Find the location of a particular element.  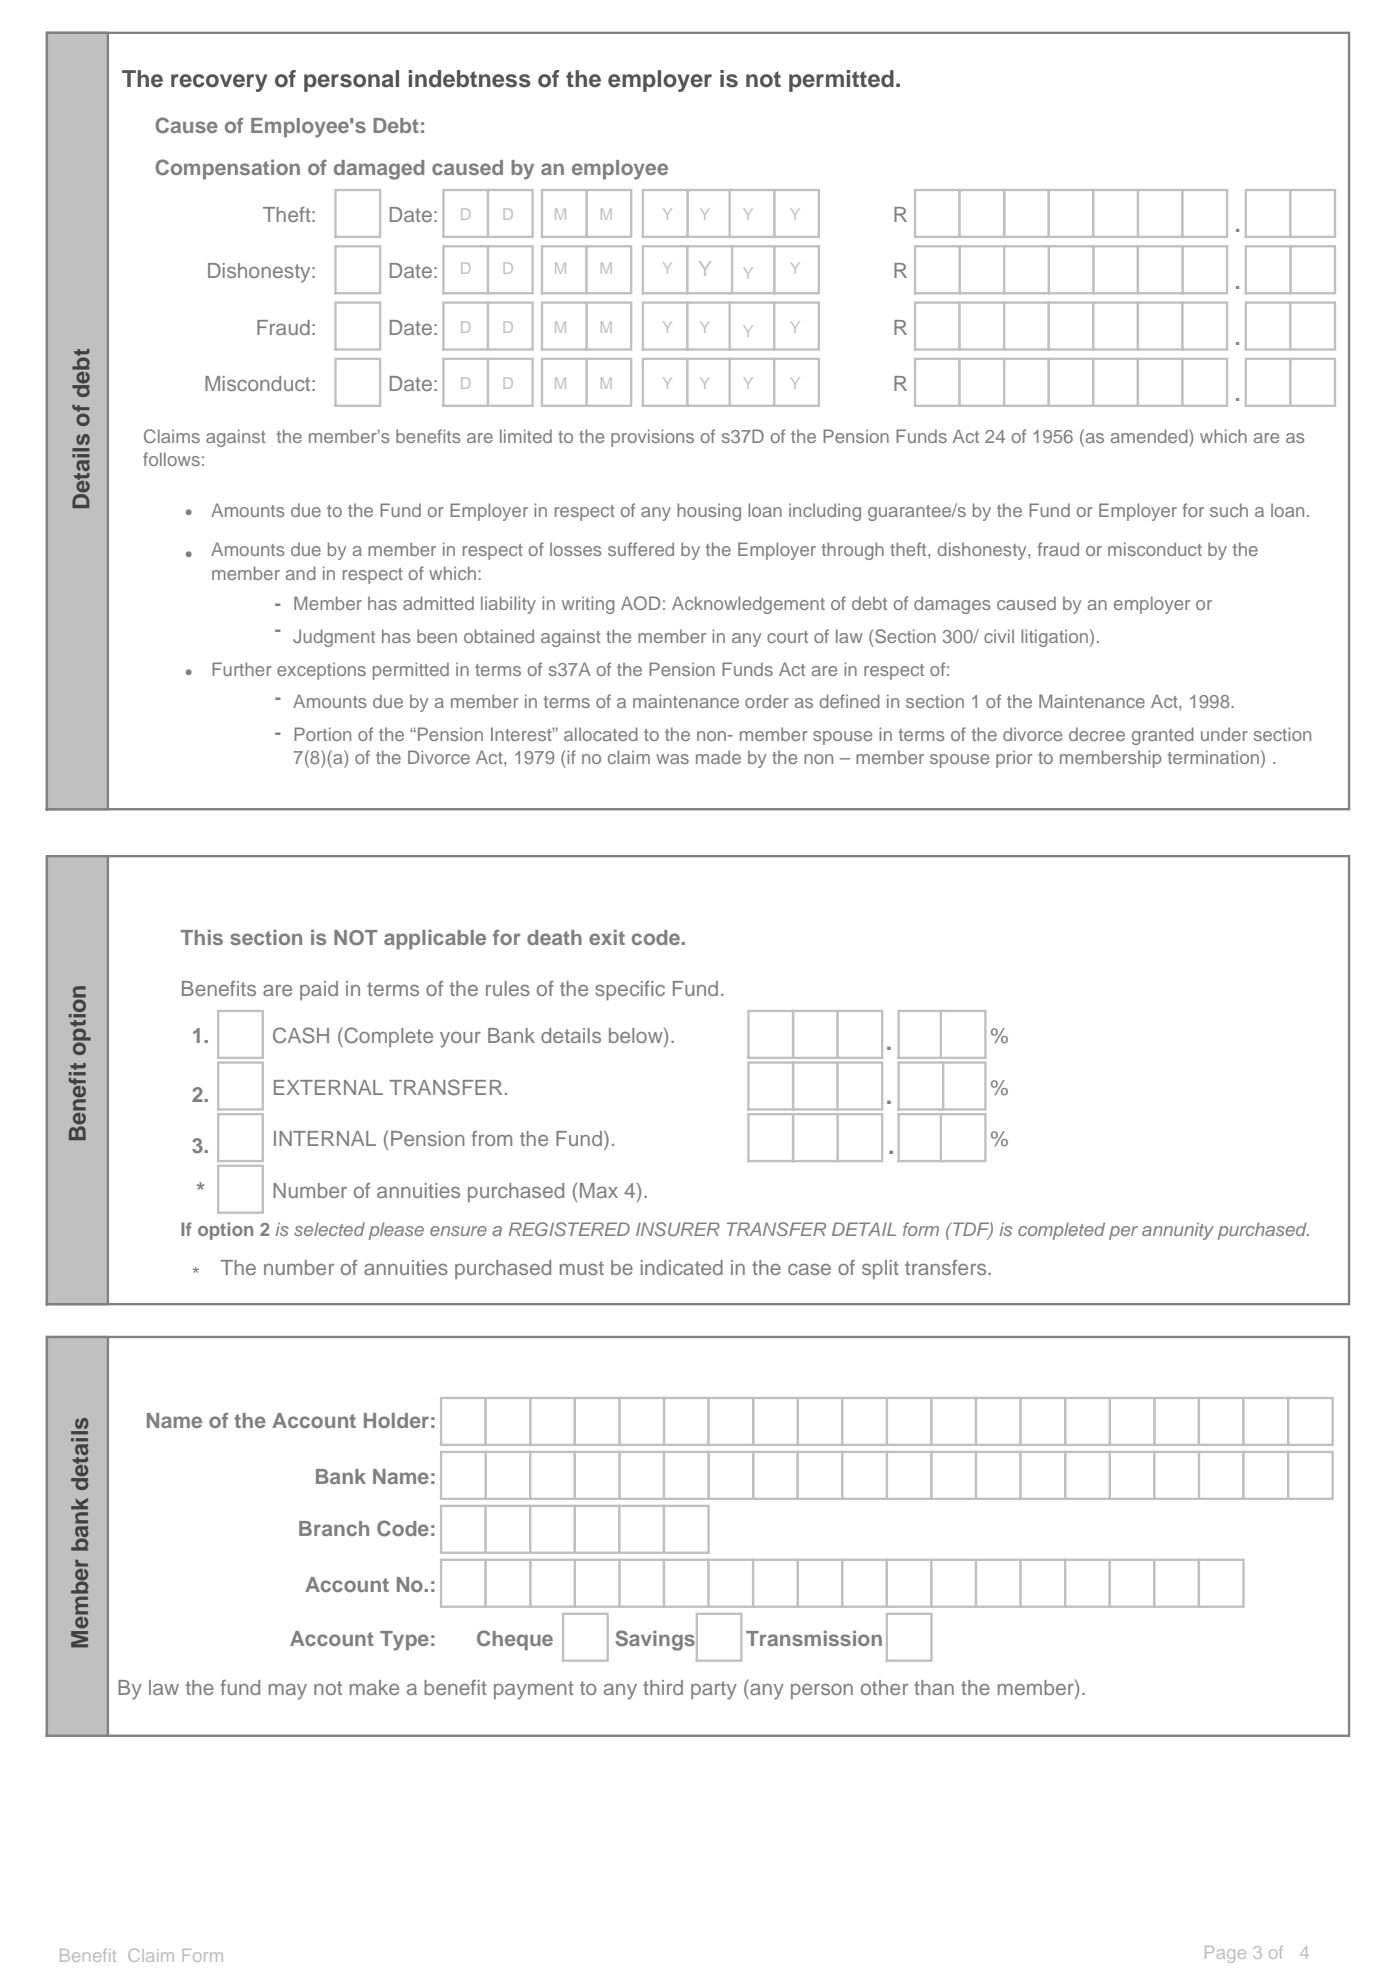

Branch is located at coordinates (334, 1528).
